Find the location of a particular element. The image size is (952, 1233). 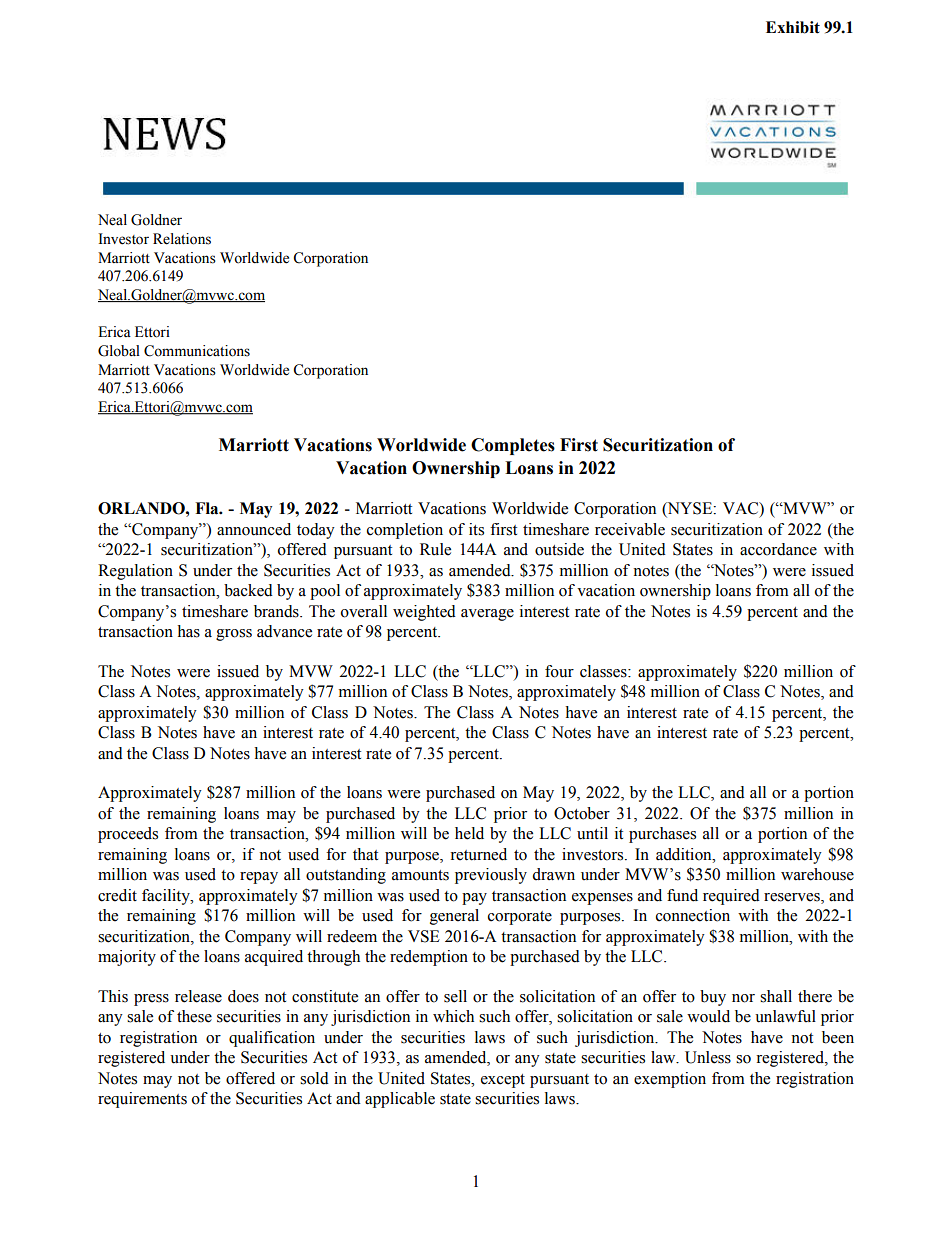

held is located at coordinates (469, 833).
